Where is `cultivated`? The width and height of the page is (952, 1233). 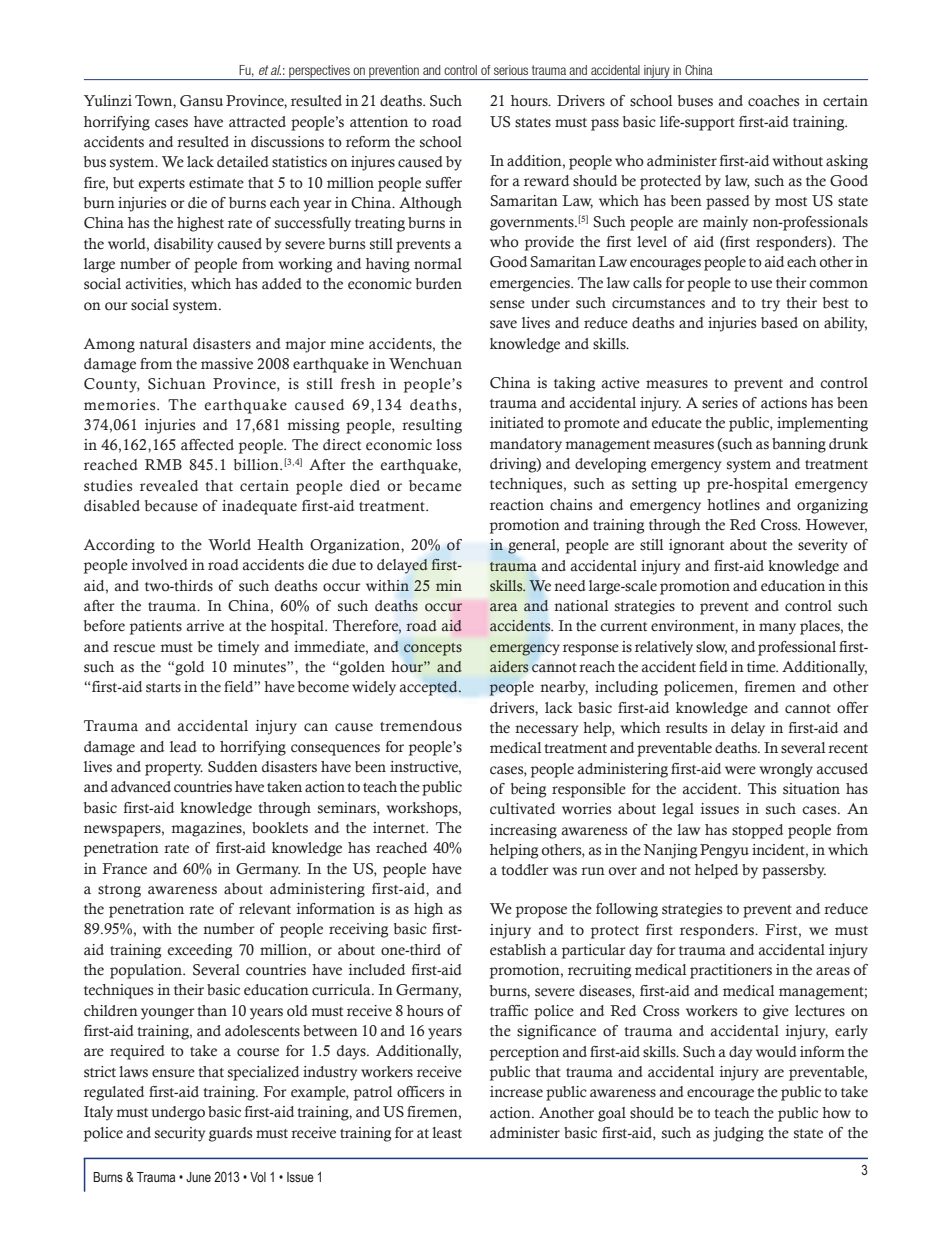 cultivated is located at coordinates (522, 809).
